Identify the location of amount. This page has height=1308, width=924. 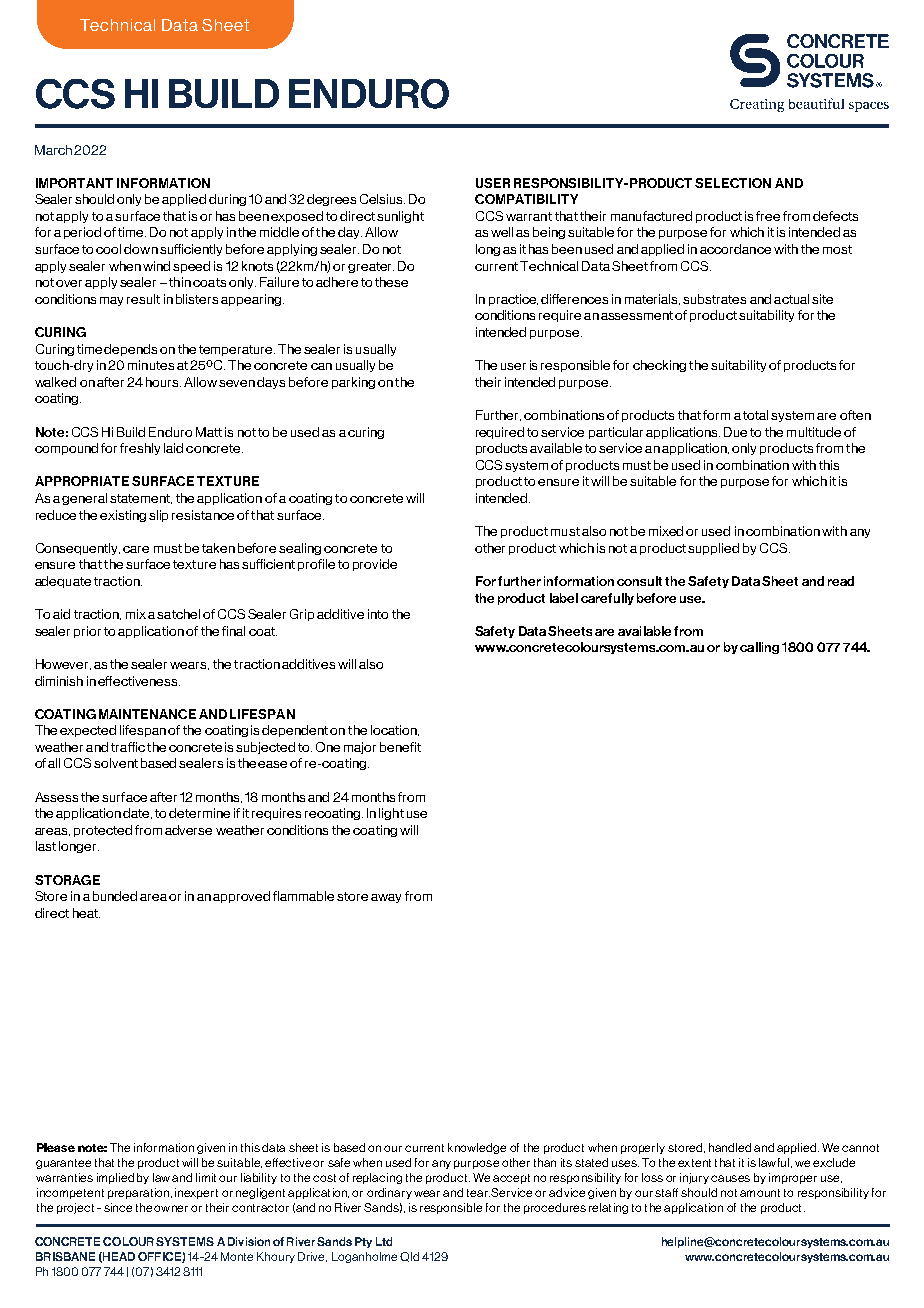
(760, 1193).
